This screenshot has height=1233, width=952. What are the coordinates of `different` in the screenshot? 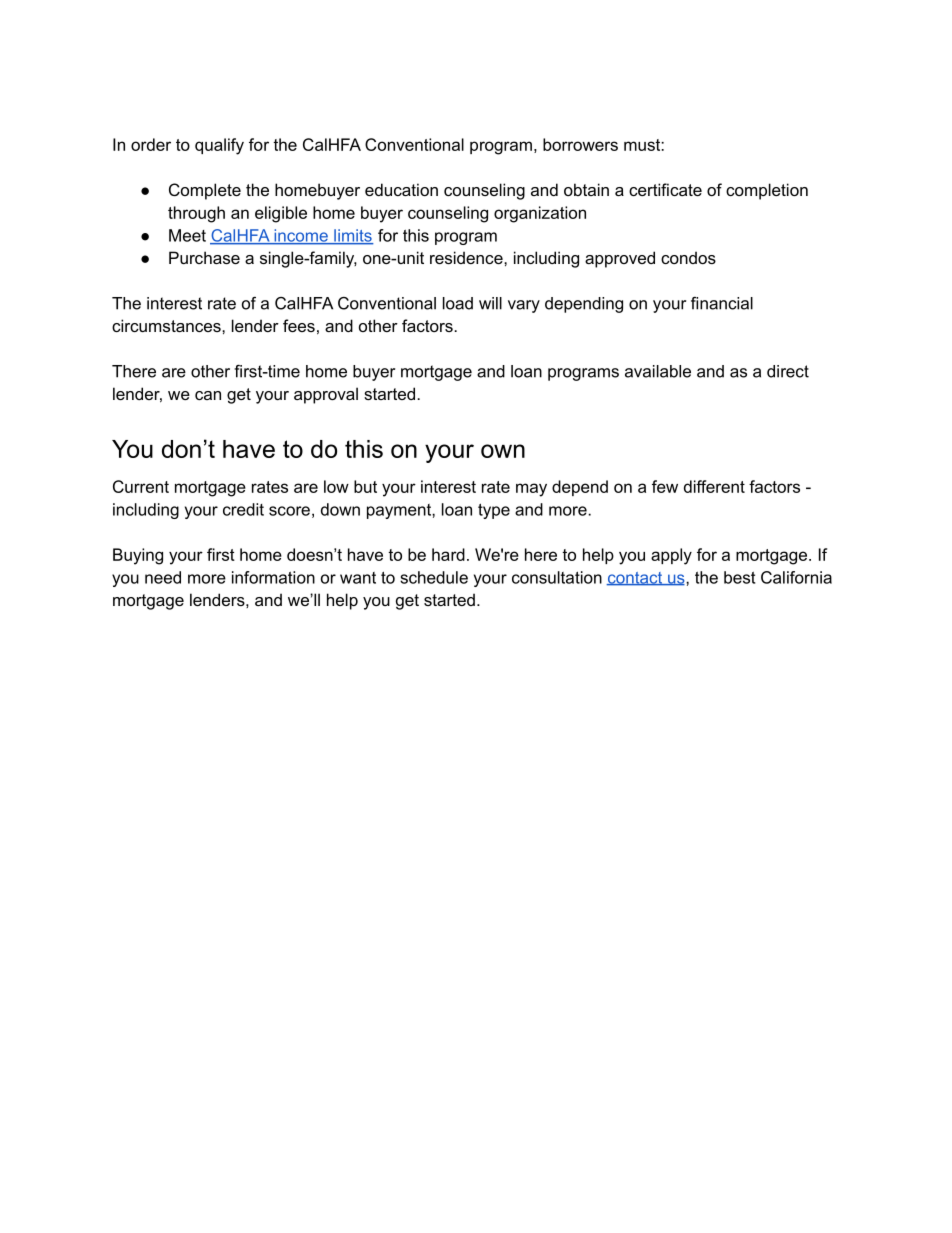 It's located at (714, 486).
